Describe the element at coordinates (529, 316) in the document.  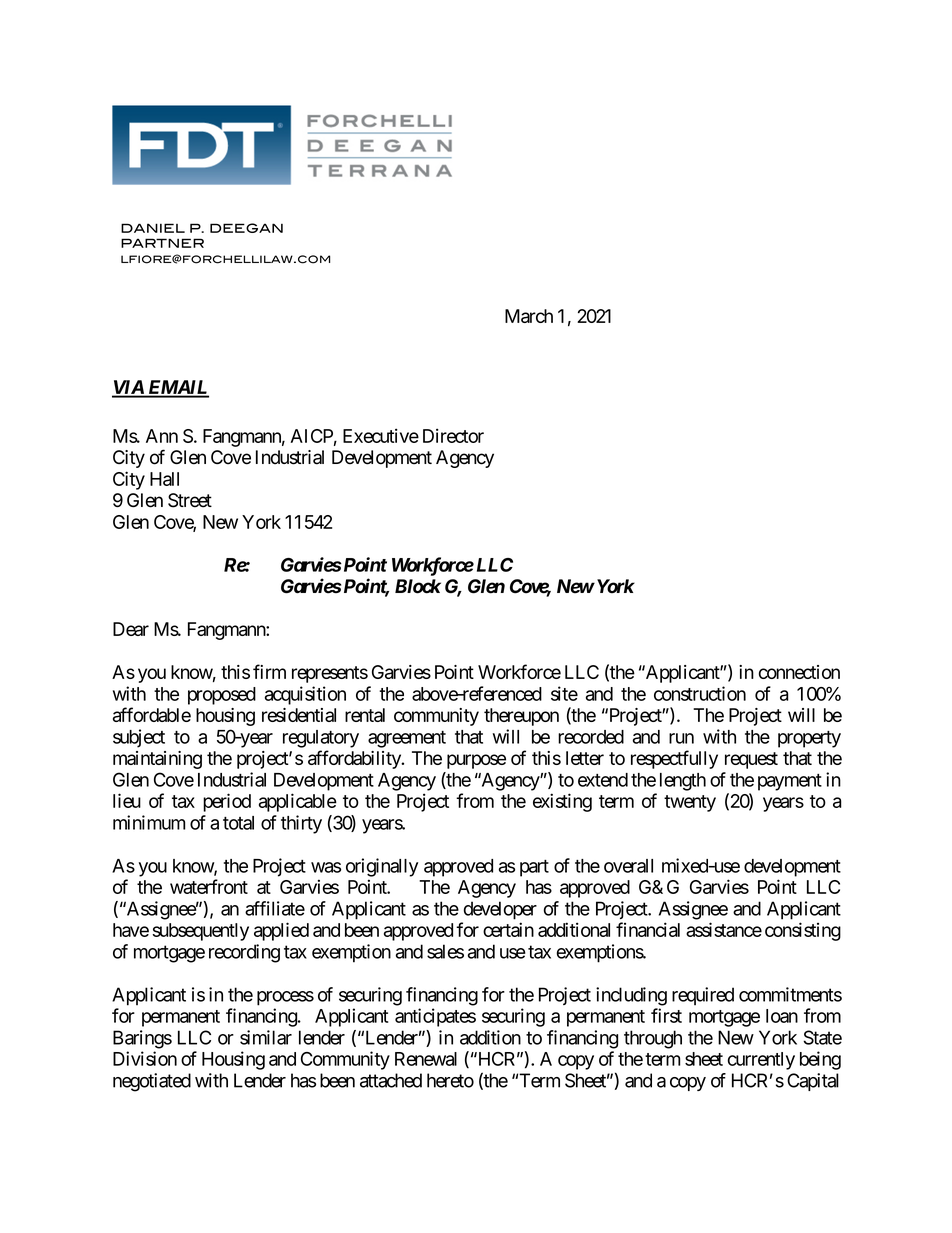
I see `March` at that location.
